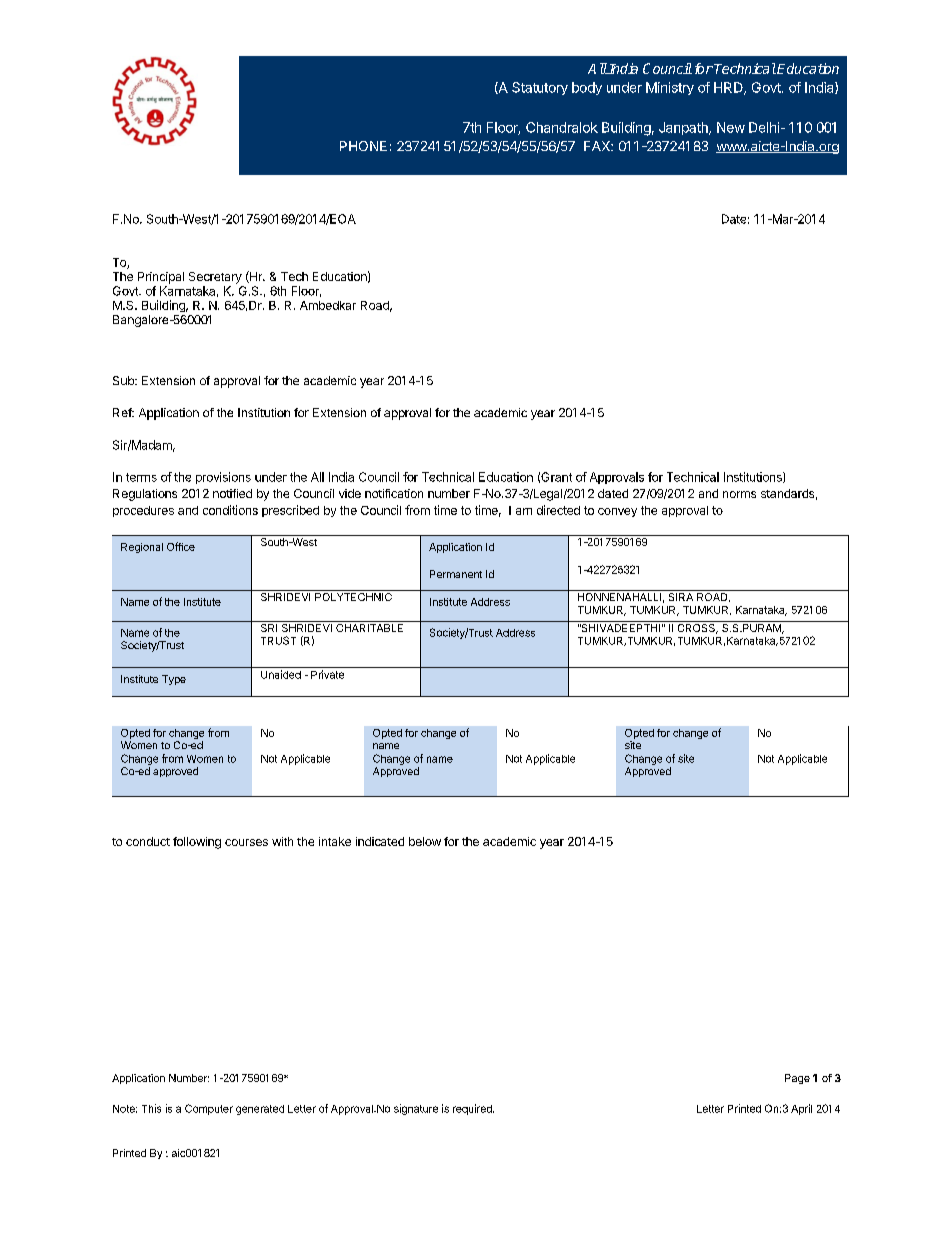 The width and height of the document is (952, 1233). Describe the element at coordinates (731, 127) in the document. I see `New` at that location.
